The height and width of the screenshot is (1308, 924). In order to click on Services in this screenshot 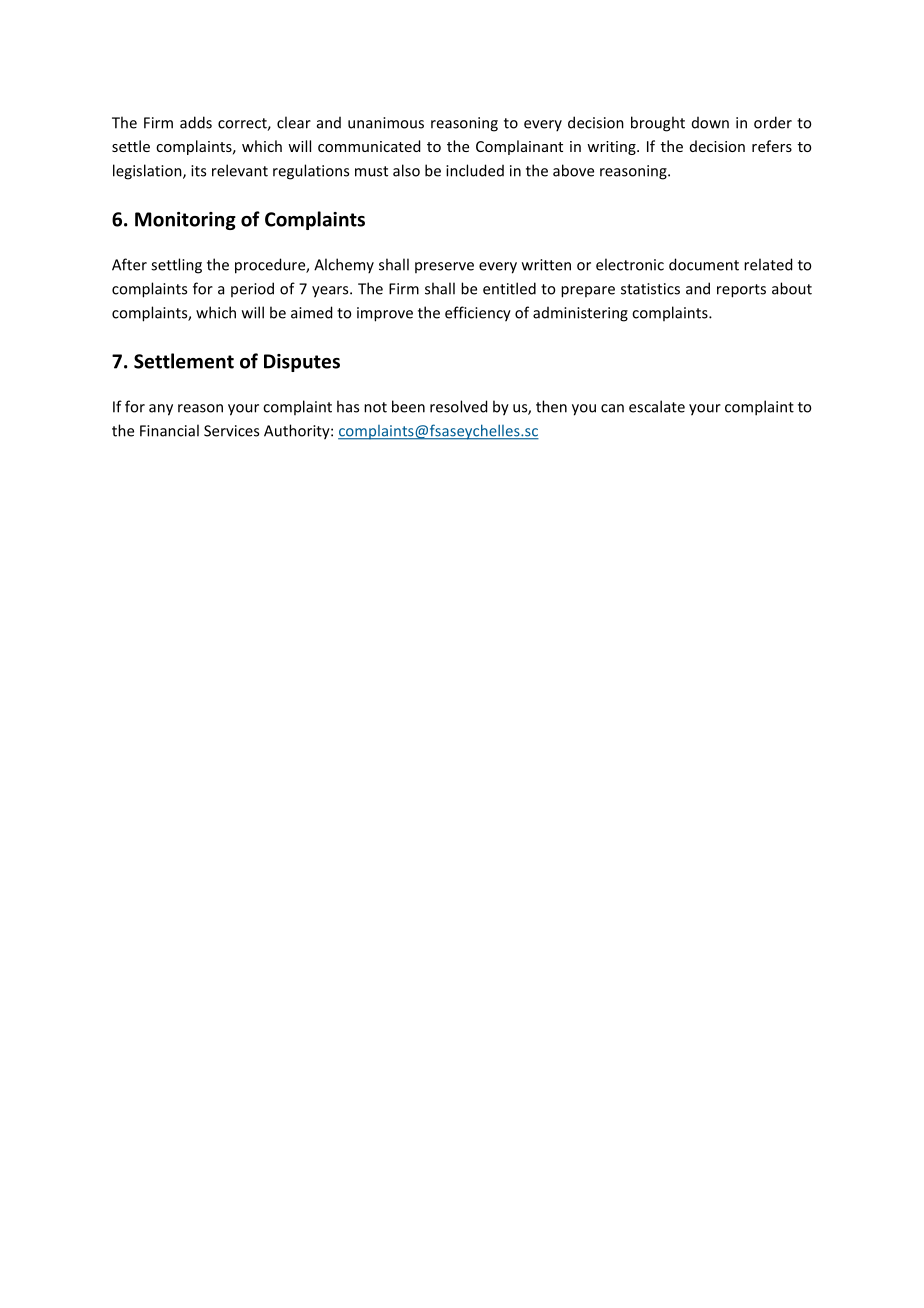, I will do `click(231, 431)`.
